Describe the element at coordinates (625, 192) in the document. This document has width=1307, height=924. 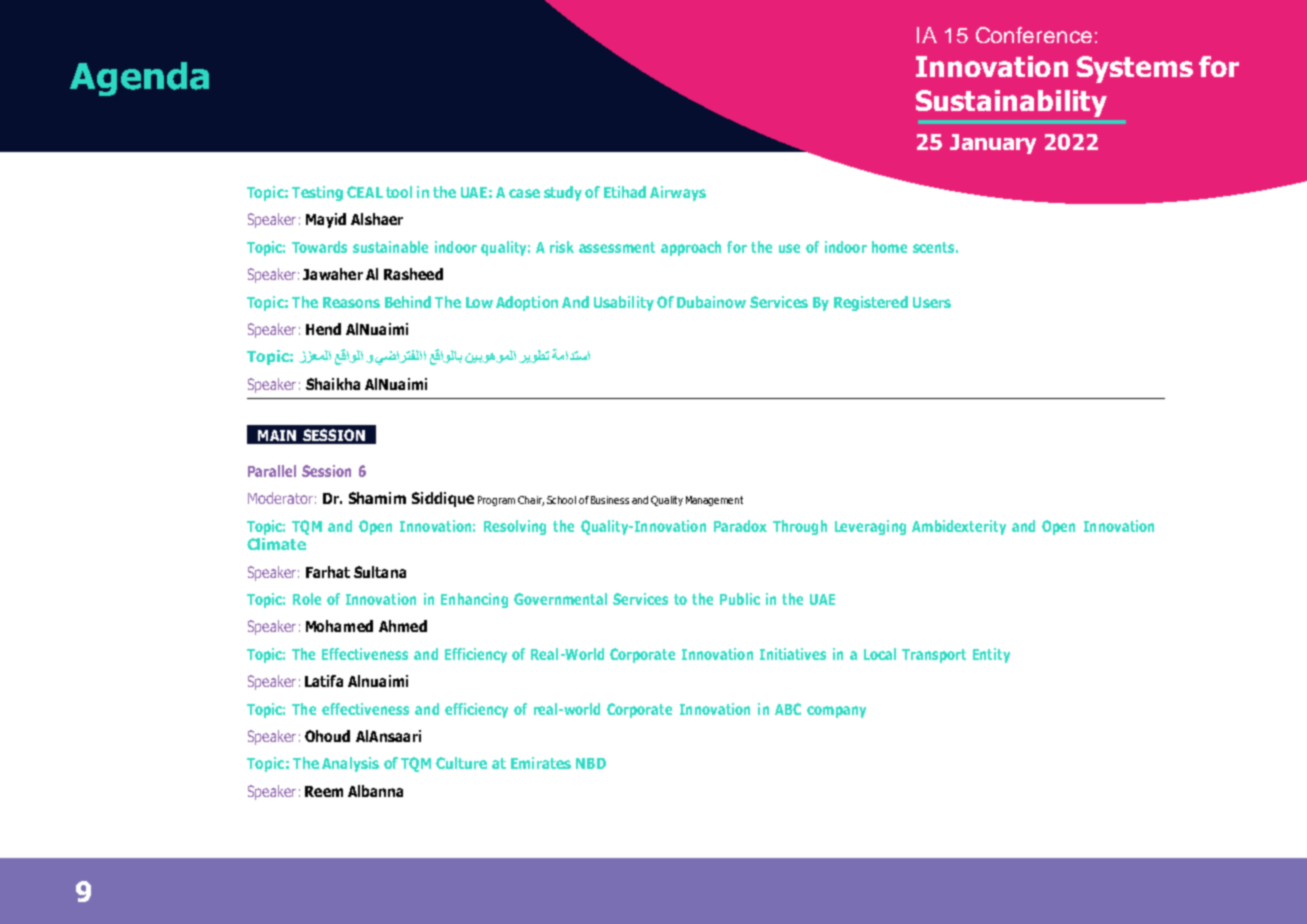
I see `Etihad` at that location.
